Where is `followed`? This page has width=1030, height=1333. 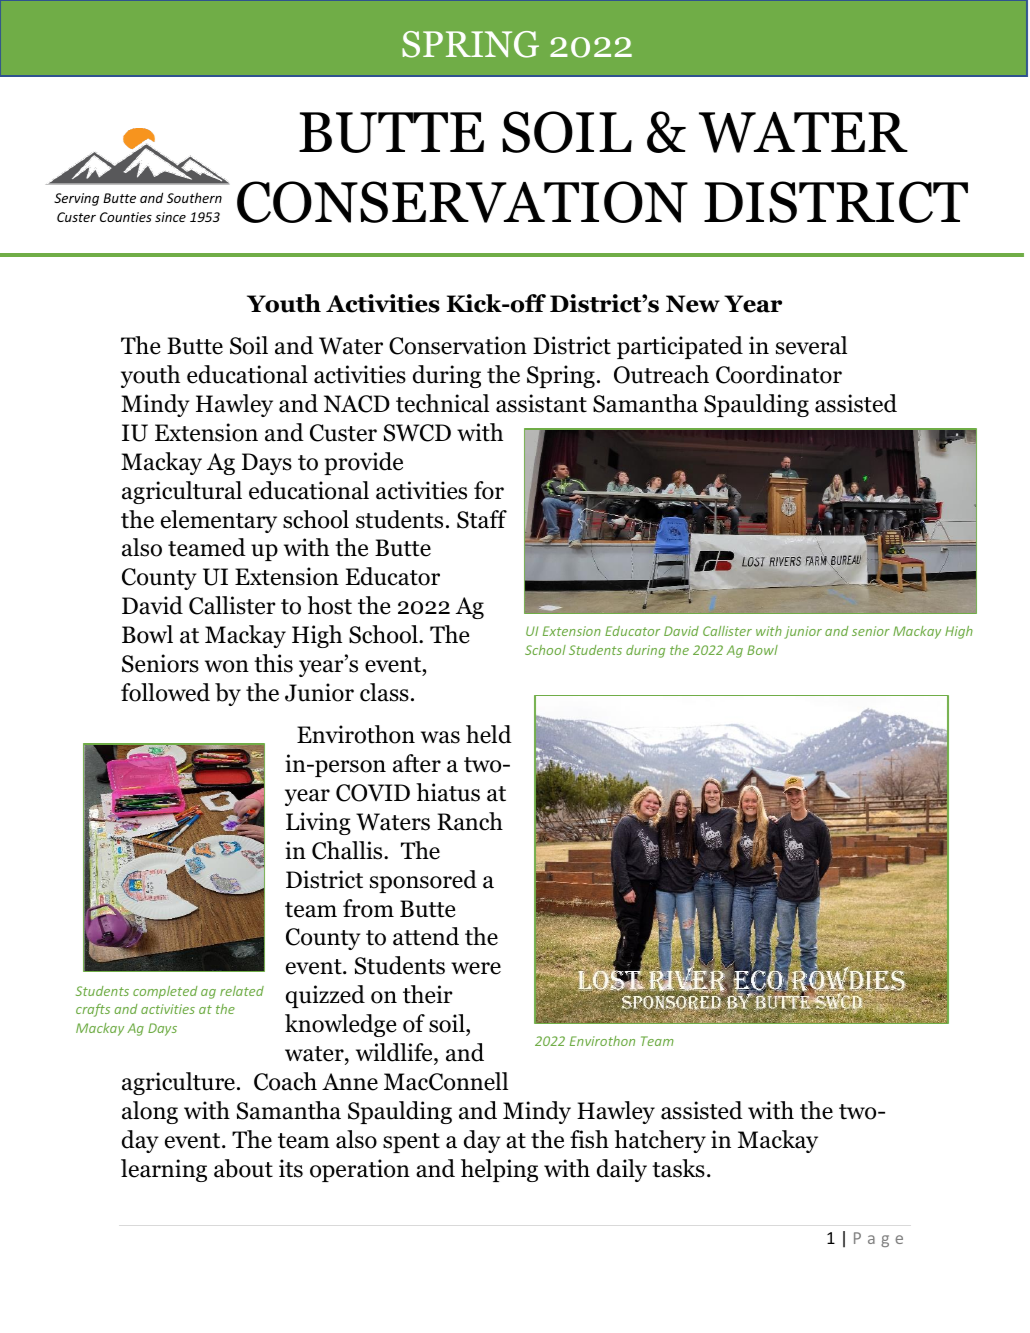 followed is located at coordinates (165, 692).
